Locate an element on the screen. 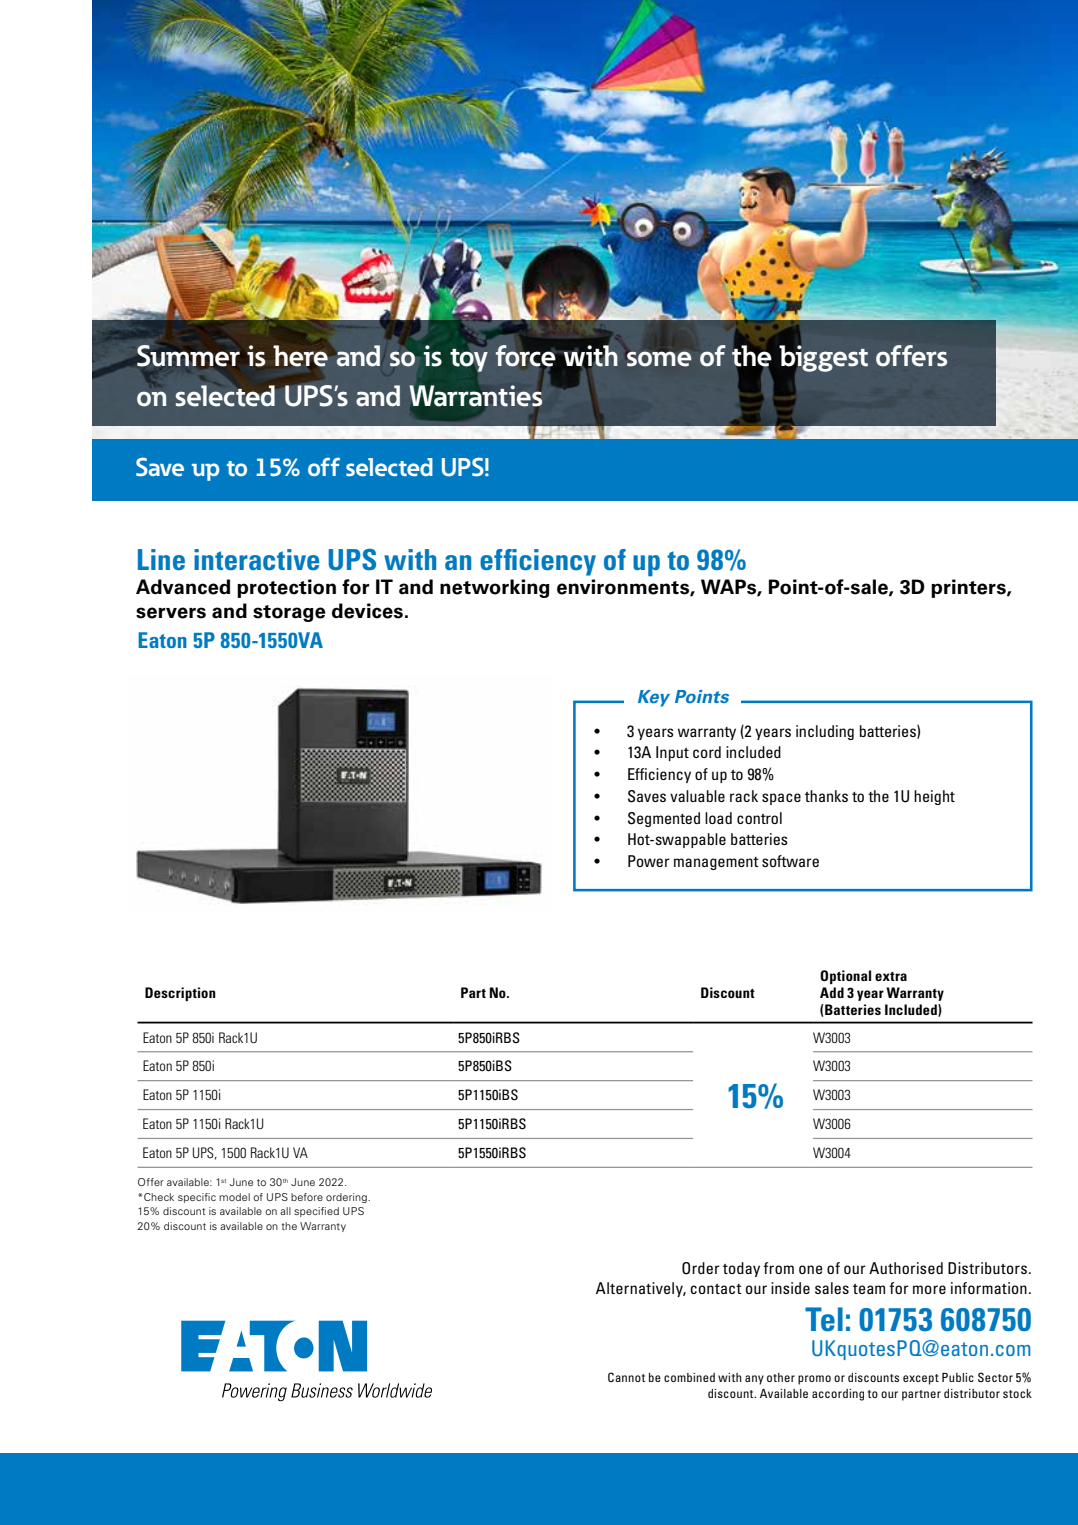 This screenshot has height=1525, width=1078. Description is located at coordinates (180, 994).
